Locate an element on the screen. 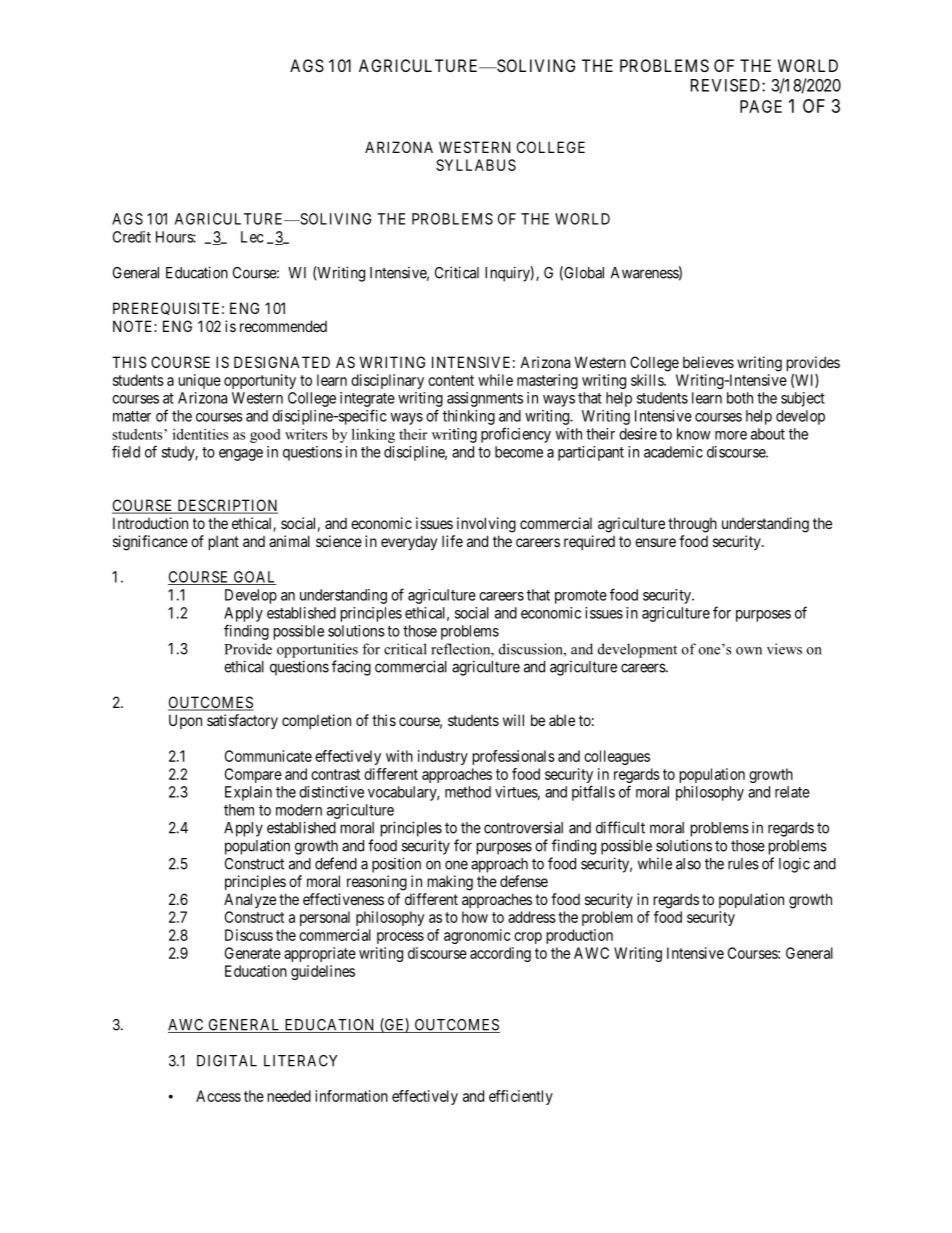 The image size is (952, 1233). Upon is located at coordinates (185, 721).
